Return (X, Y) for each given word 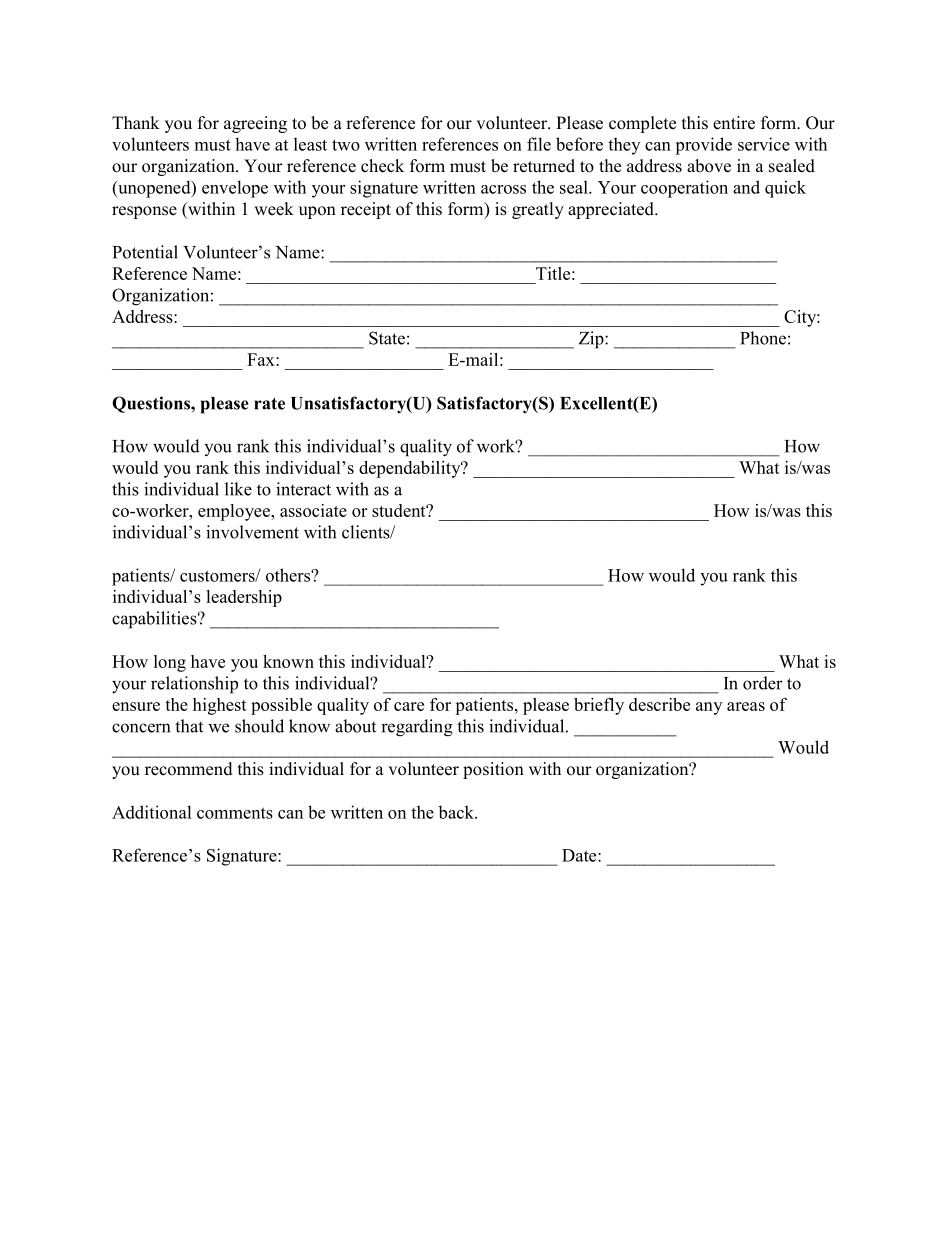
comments (235, 813)
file (539, 144)
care (409, 706)
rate (269, 404)
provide (703, 146)
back (457, 812)
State (387, 338)
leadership (244, 598)
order (763, 683)
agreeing (255, 124)
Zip (592, 340)
